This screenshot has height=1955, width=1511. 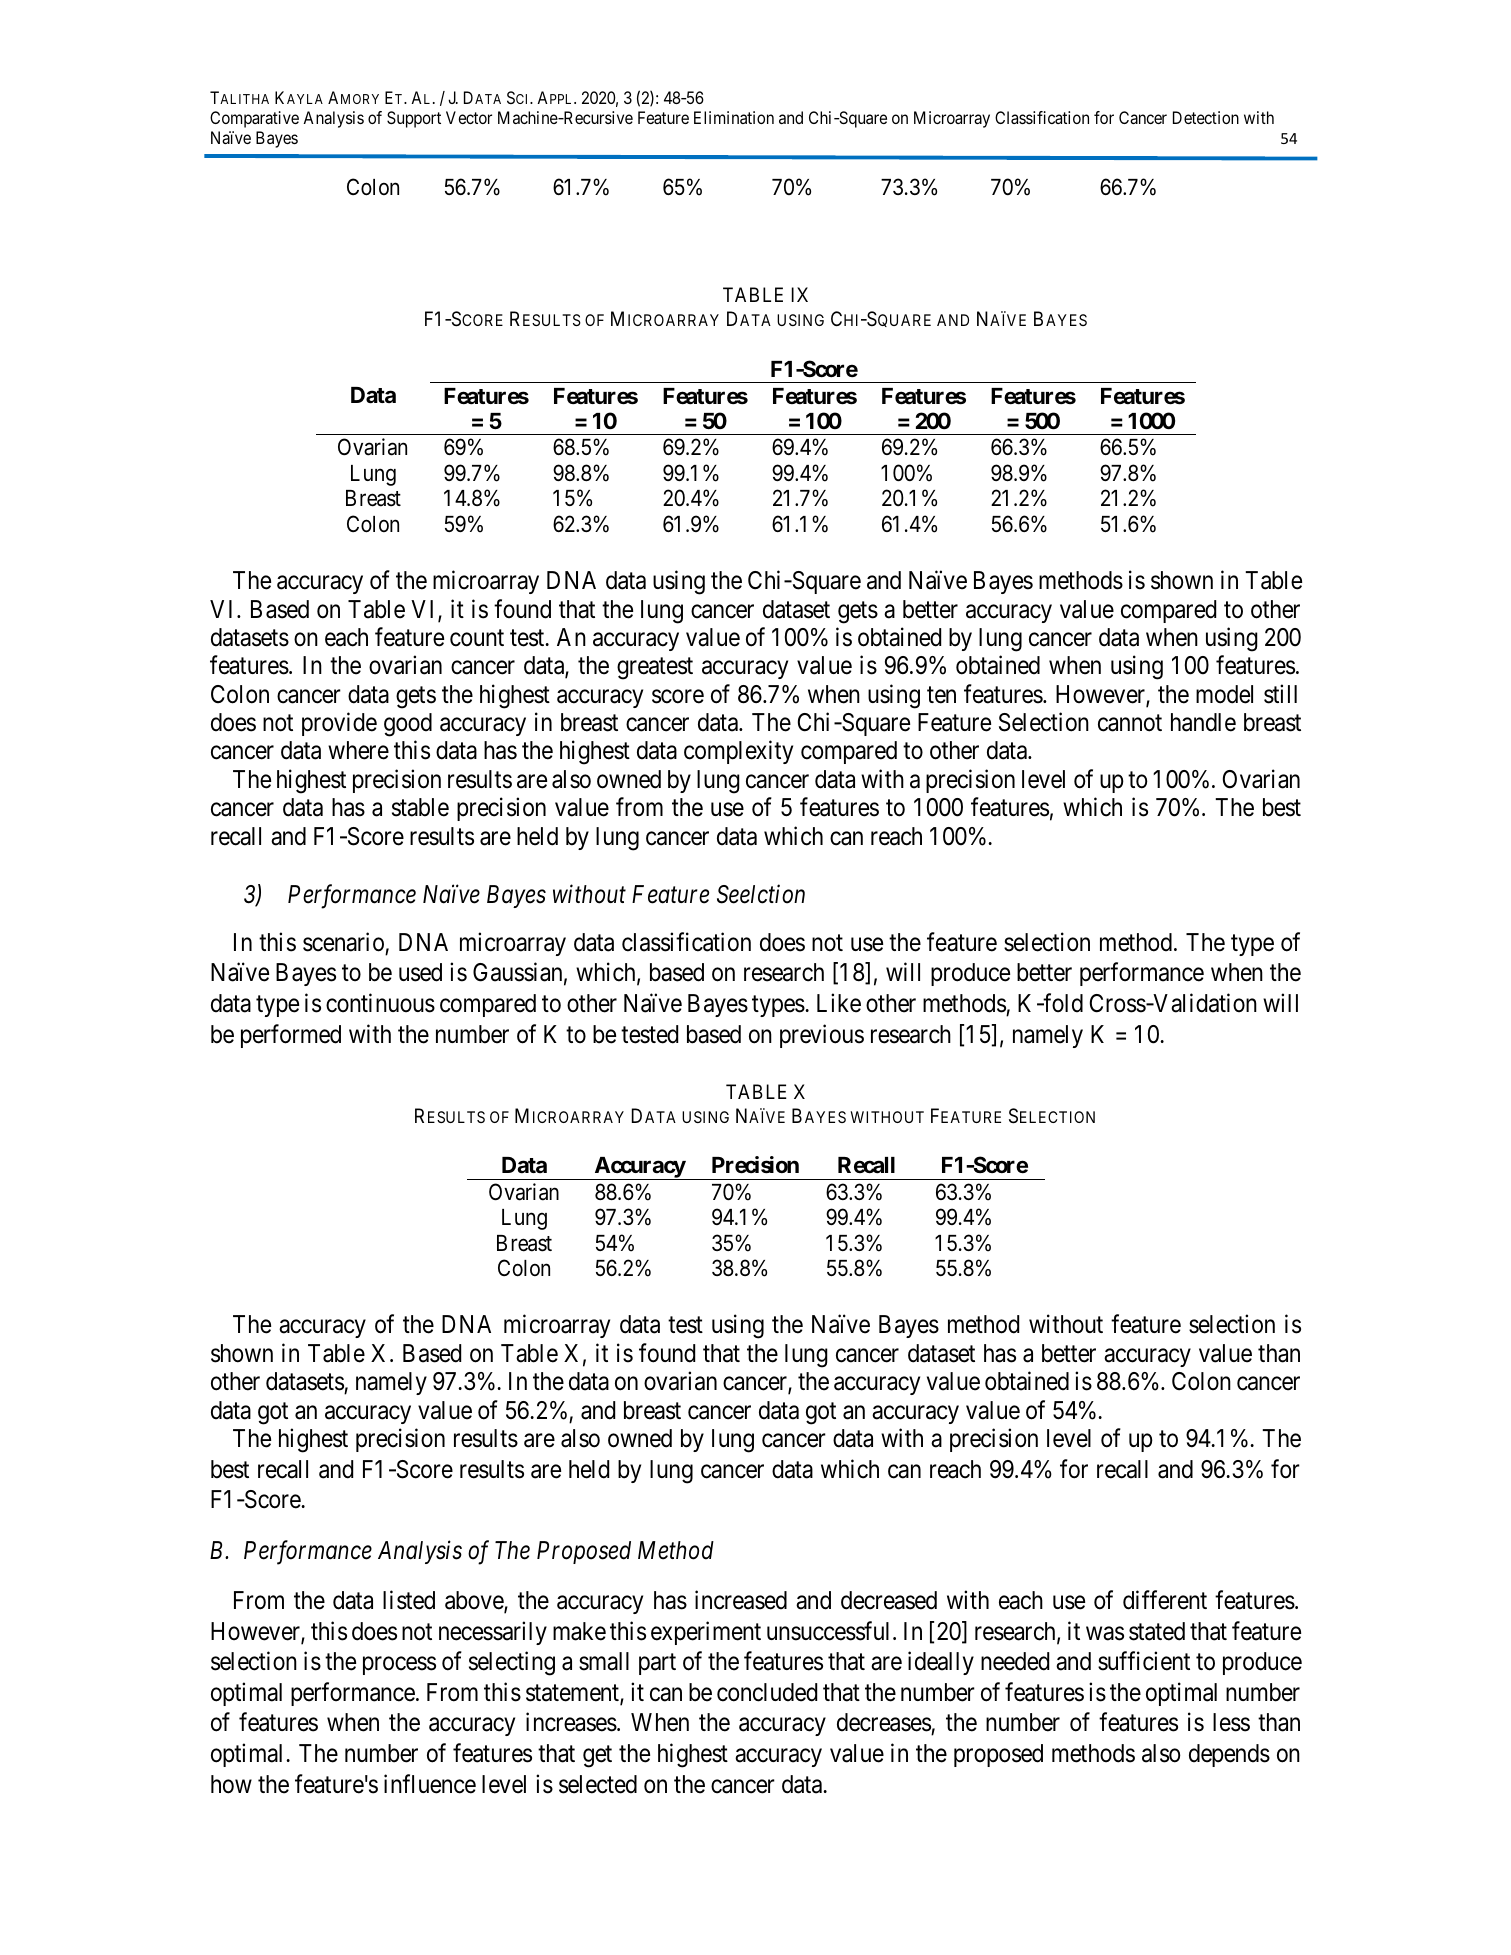 I want to click on Detection, so click(x=1206, y=117).
